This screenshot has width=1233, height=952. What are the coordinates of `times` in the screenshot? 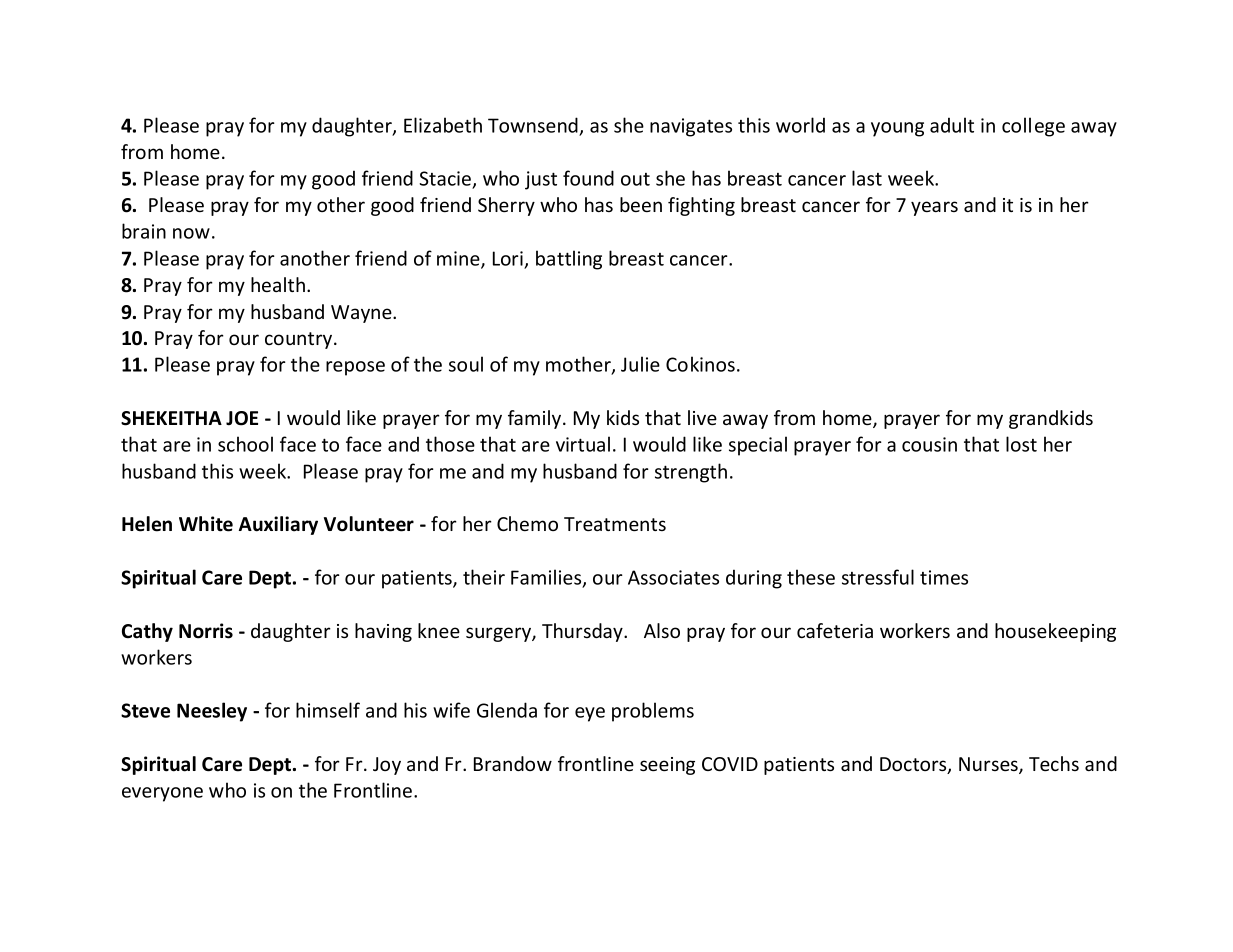 It's located at (944, 577).
